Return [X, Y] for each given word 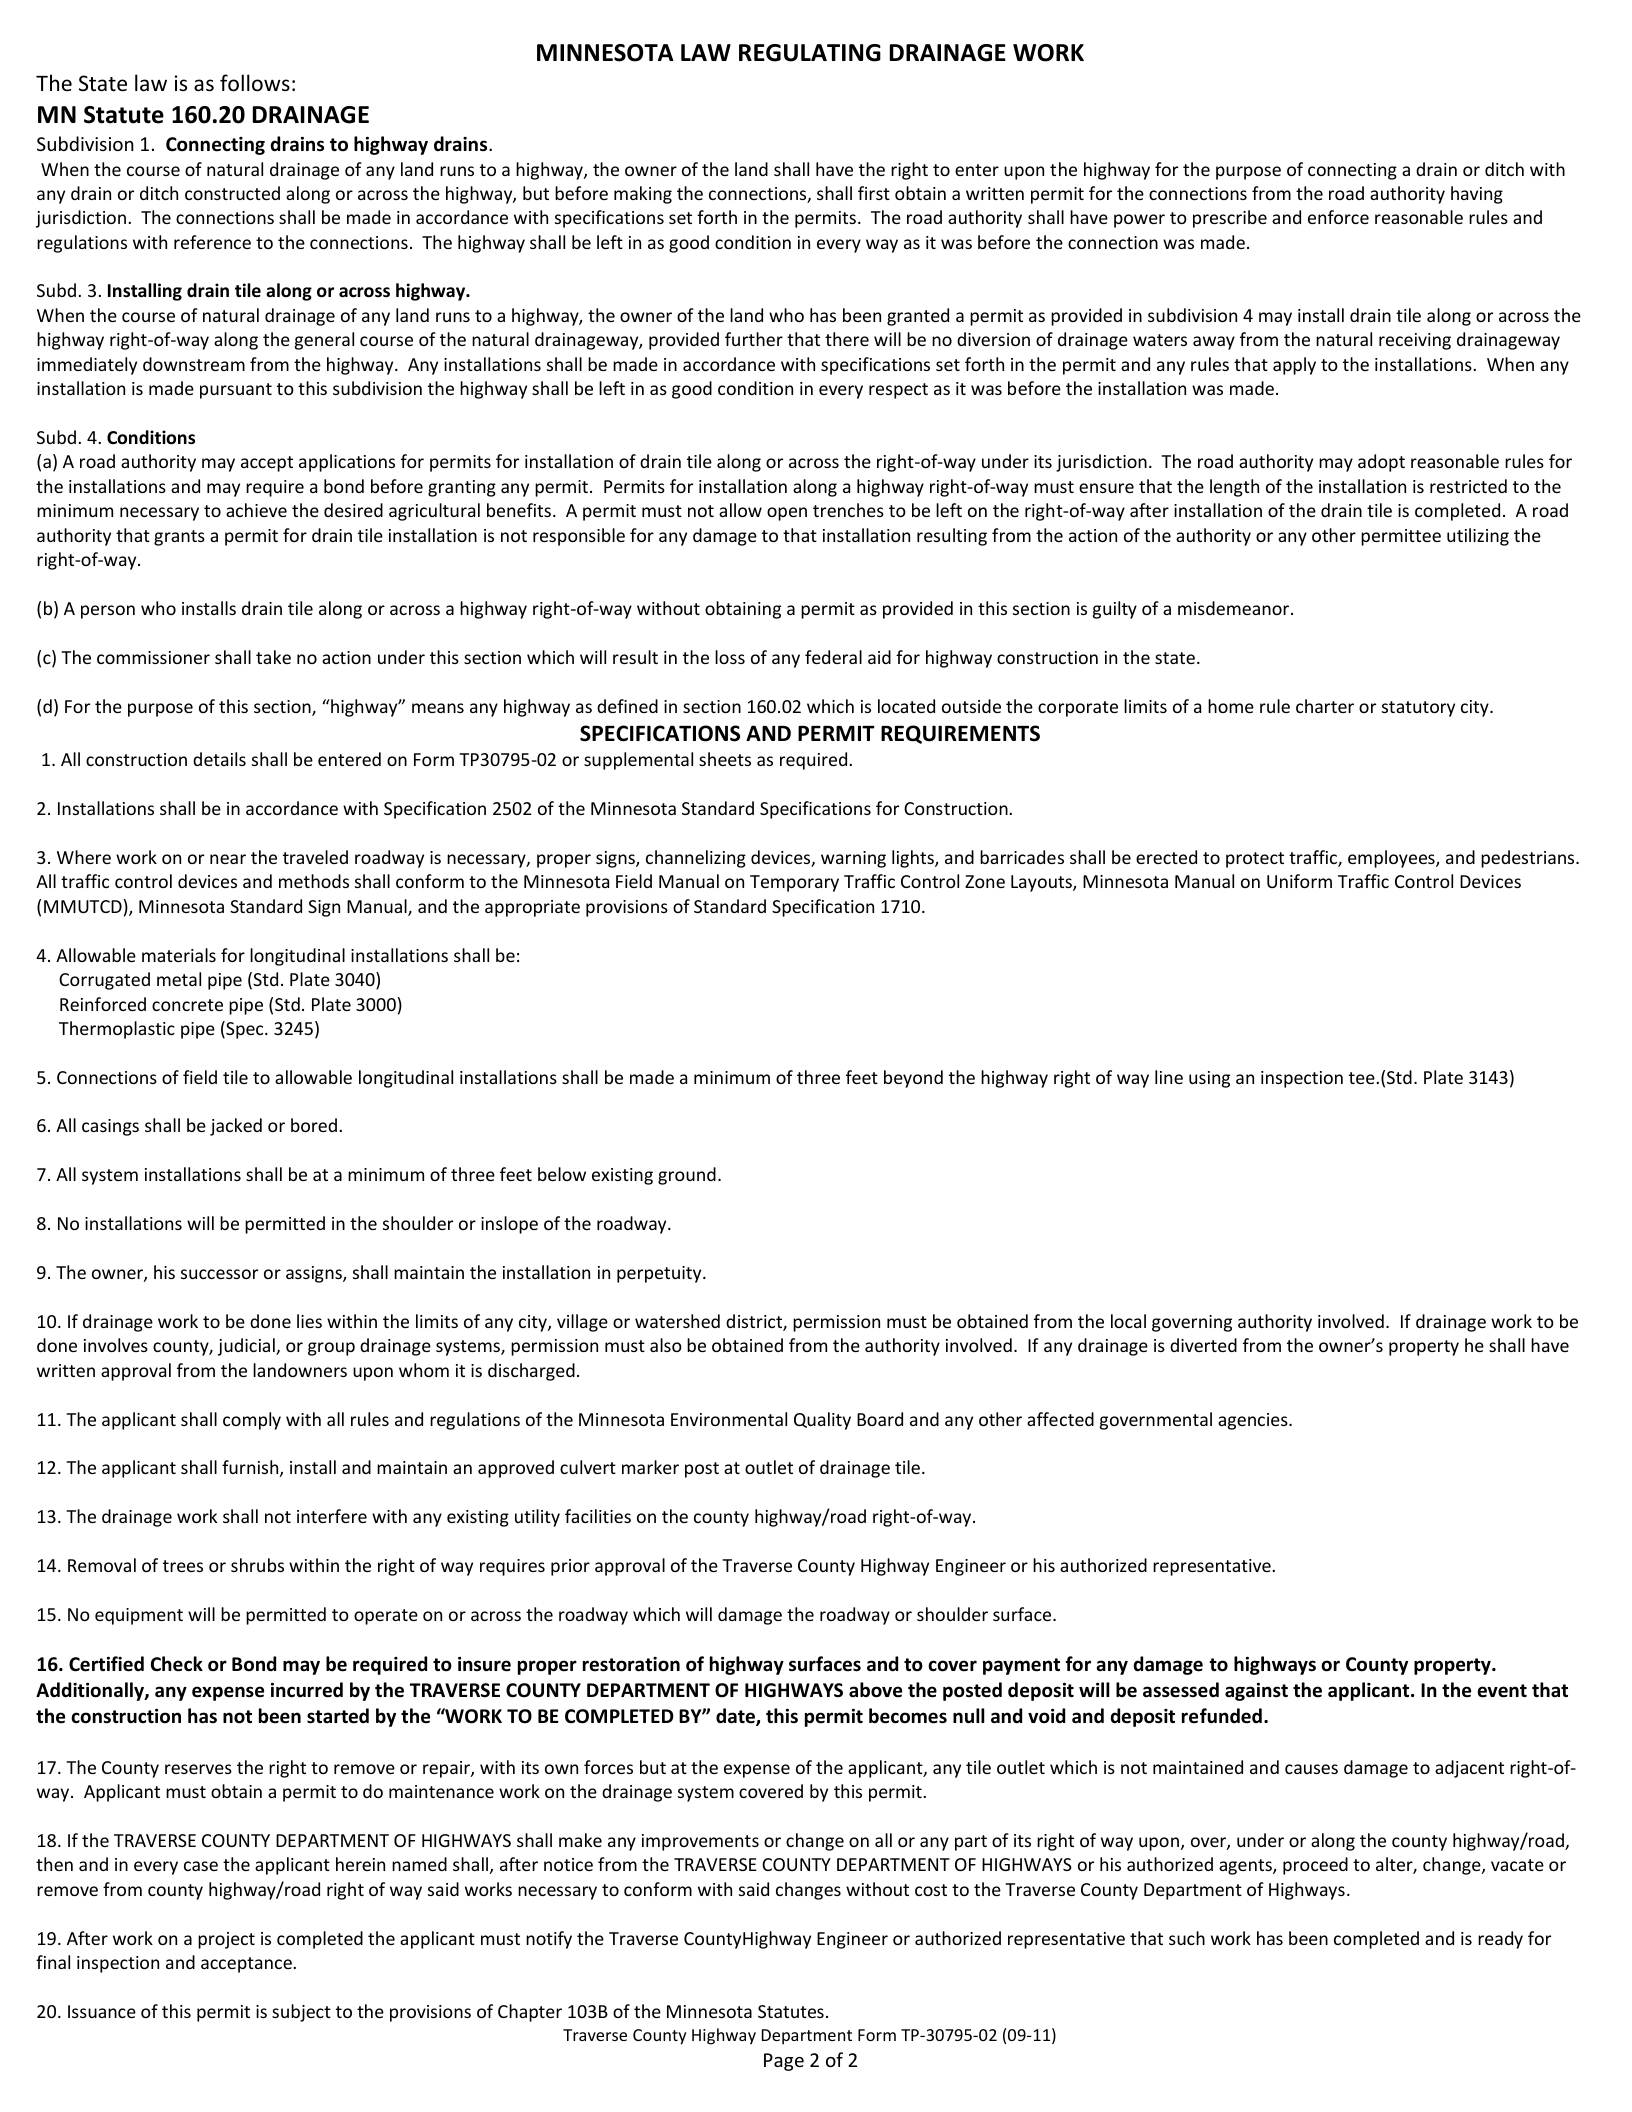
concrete [187, 1005]
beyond [913, 1079]
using [1209, 1079]
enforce [1338, 217]
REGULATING [810, 53]
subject [301, 2013]
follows [255, 83]
